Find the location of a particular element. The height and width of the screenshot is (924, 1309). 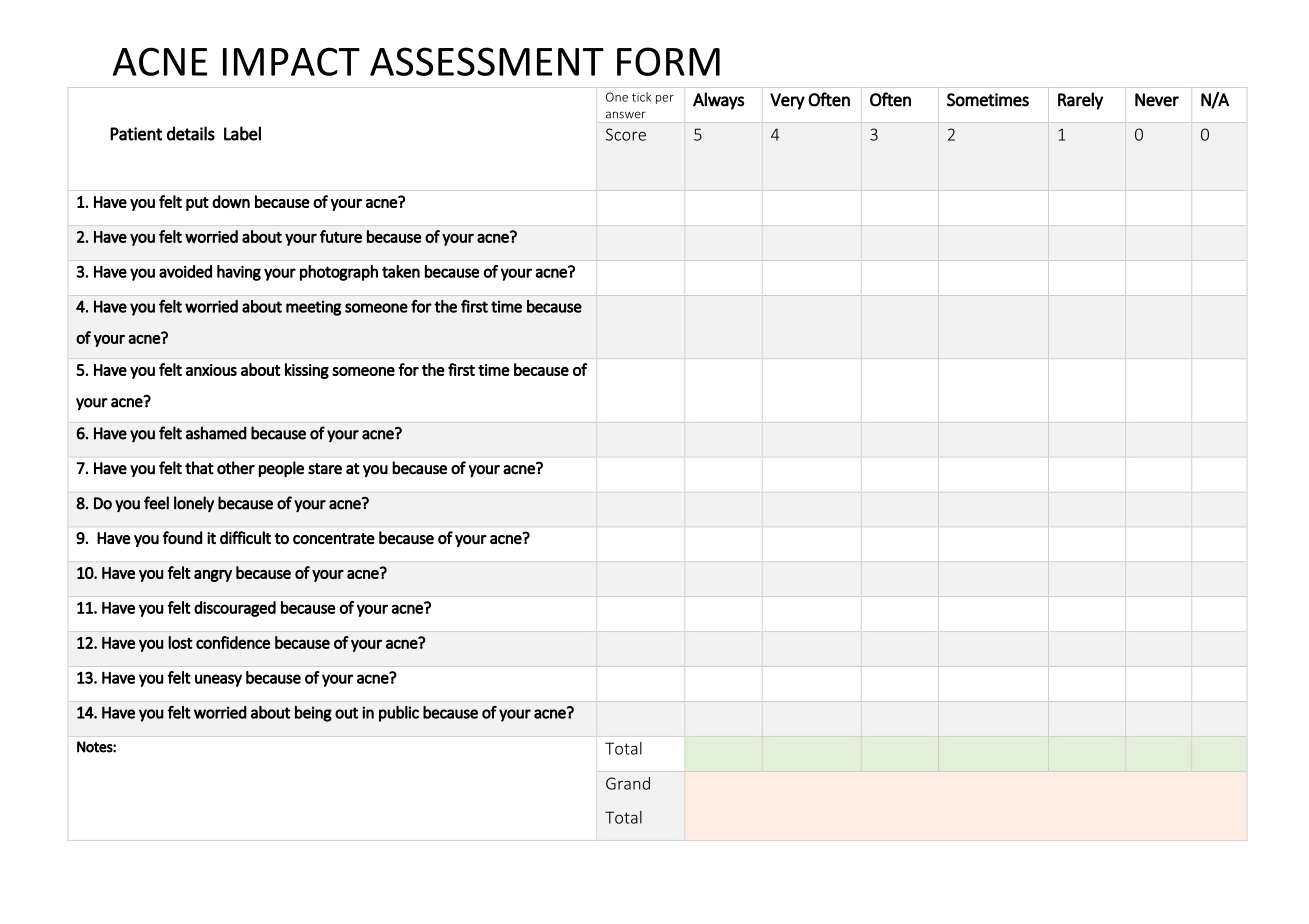

being is located at coordinates (313, 714).
